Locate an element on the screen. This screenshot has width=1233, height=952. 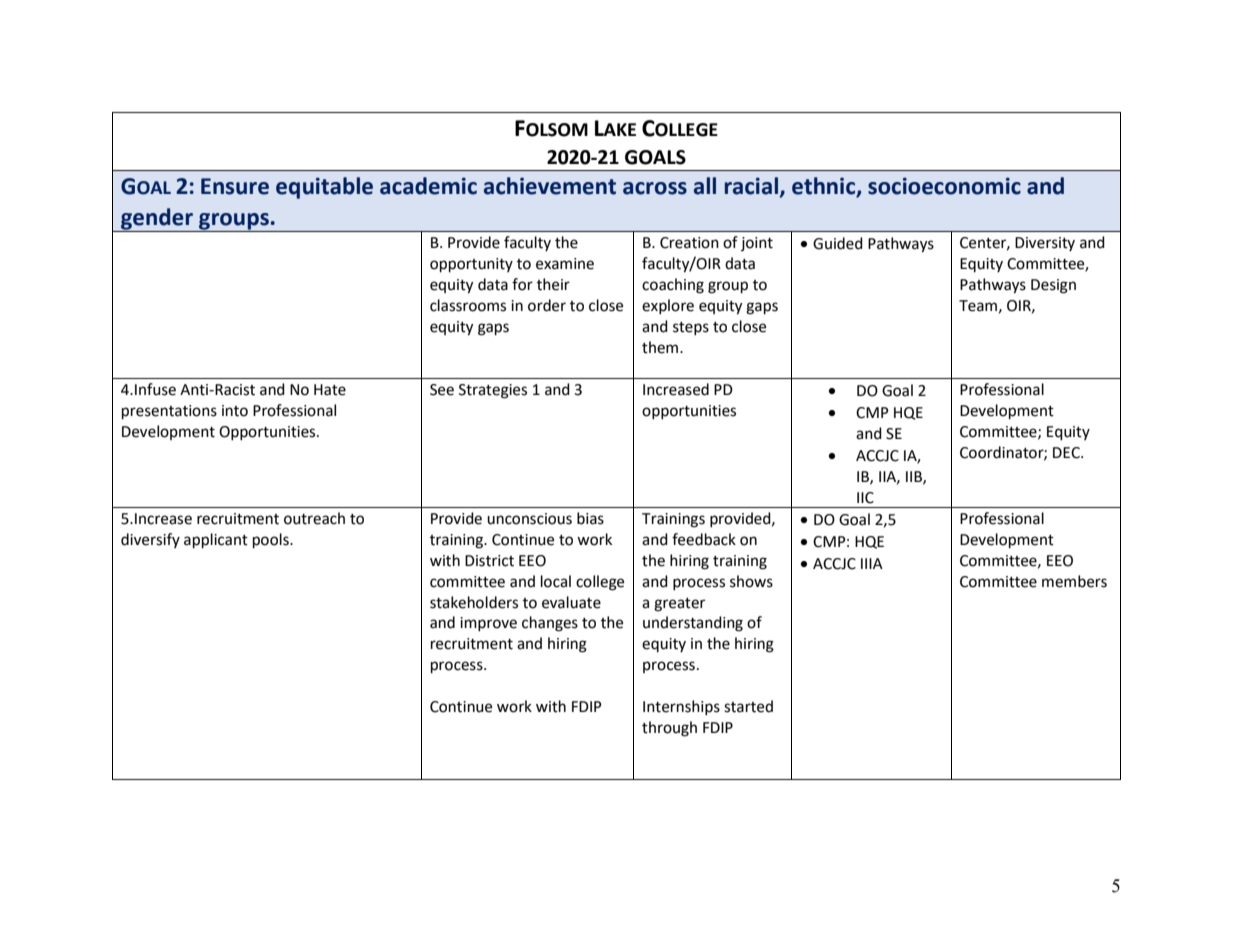
across is located at coordinates (655, 188).
